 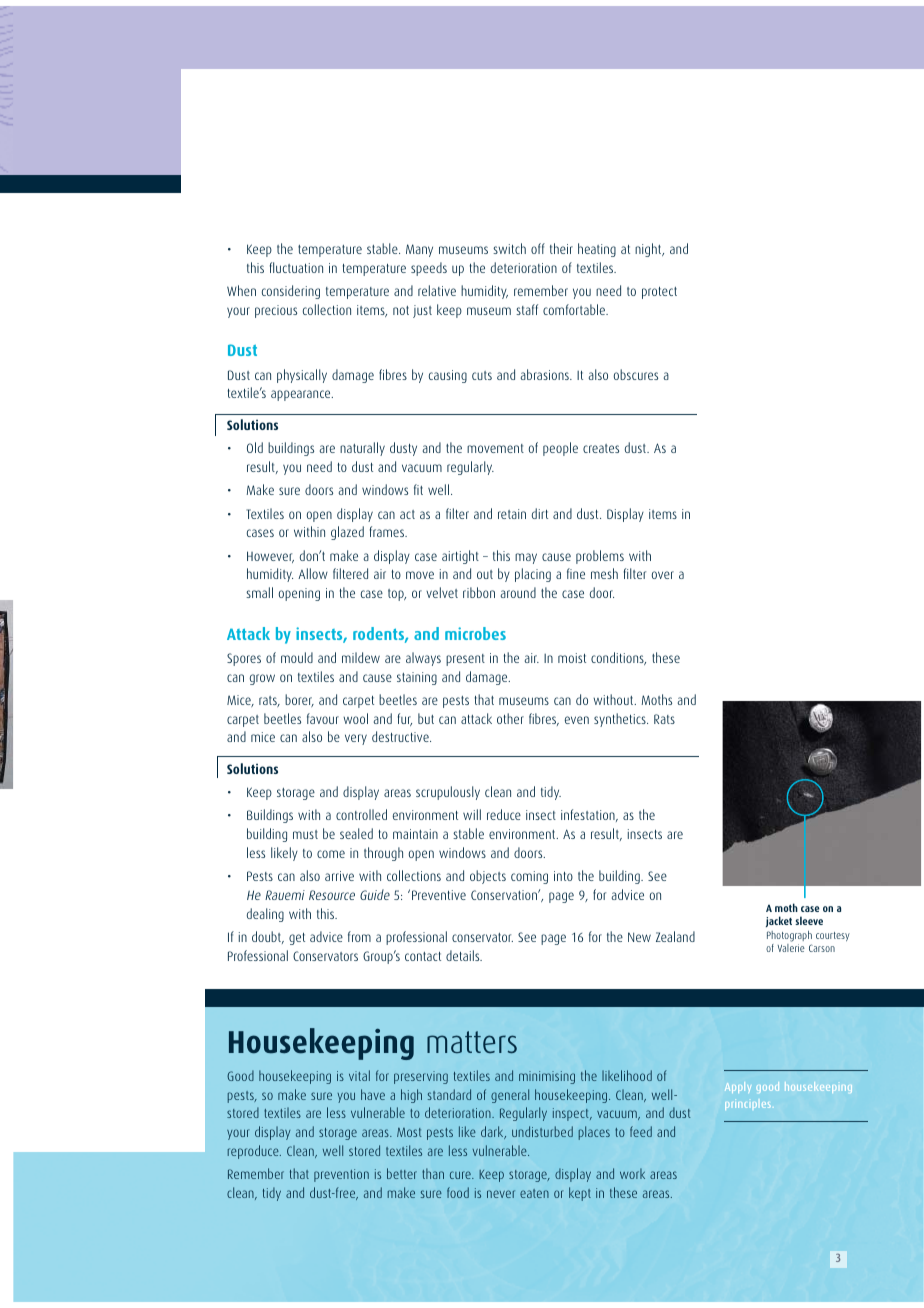 I want to click on protect, so click(x=659, y=293).
